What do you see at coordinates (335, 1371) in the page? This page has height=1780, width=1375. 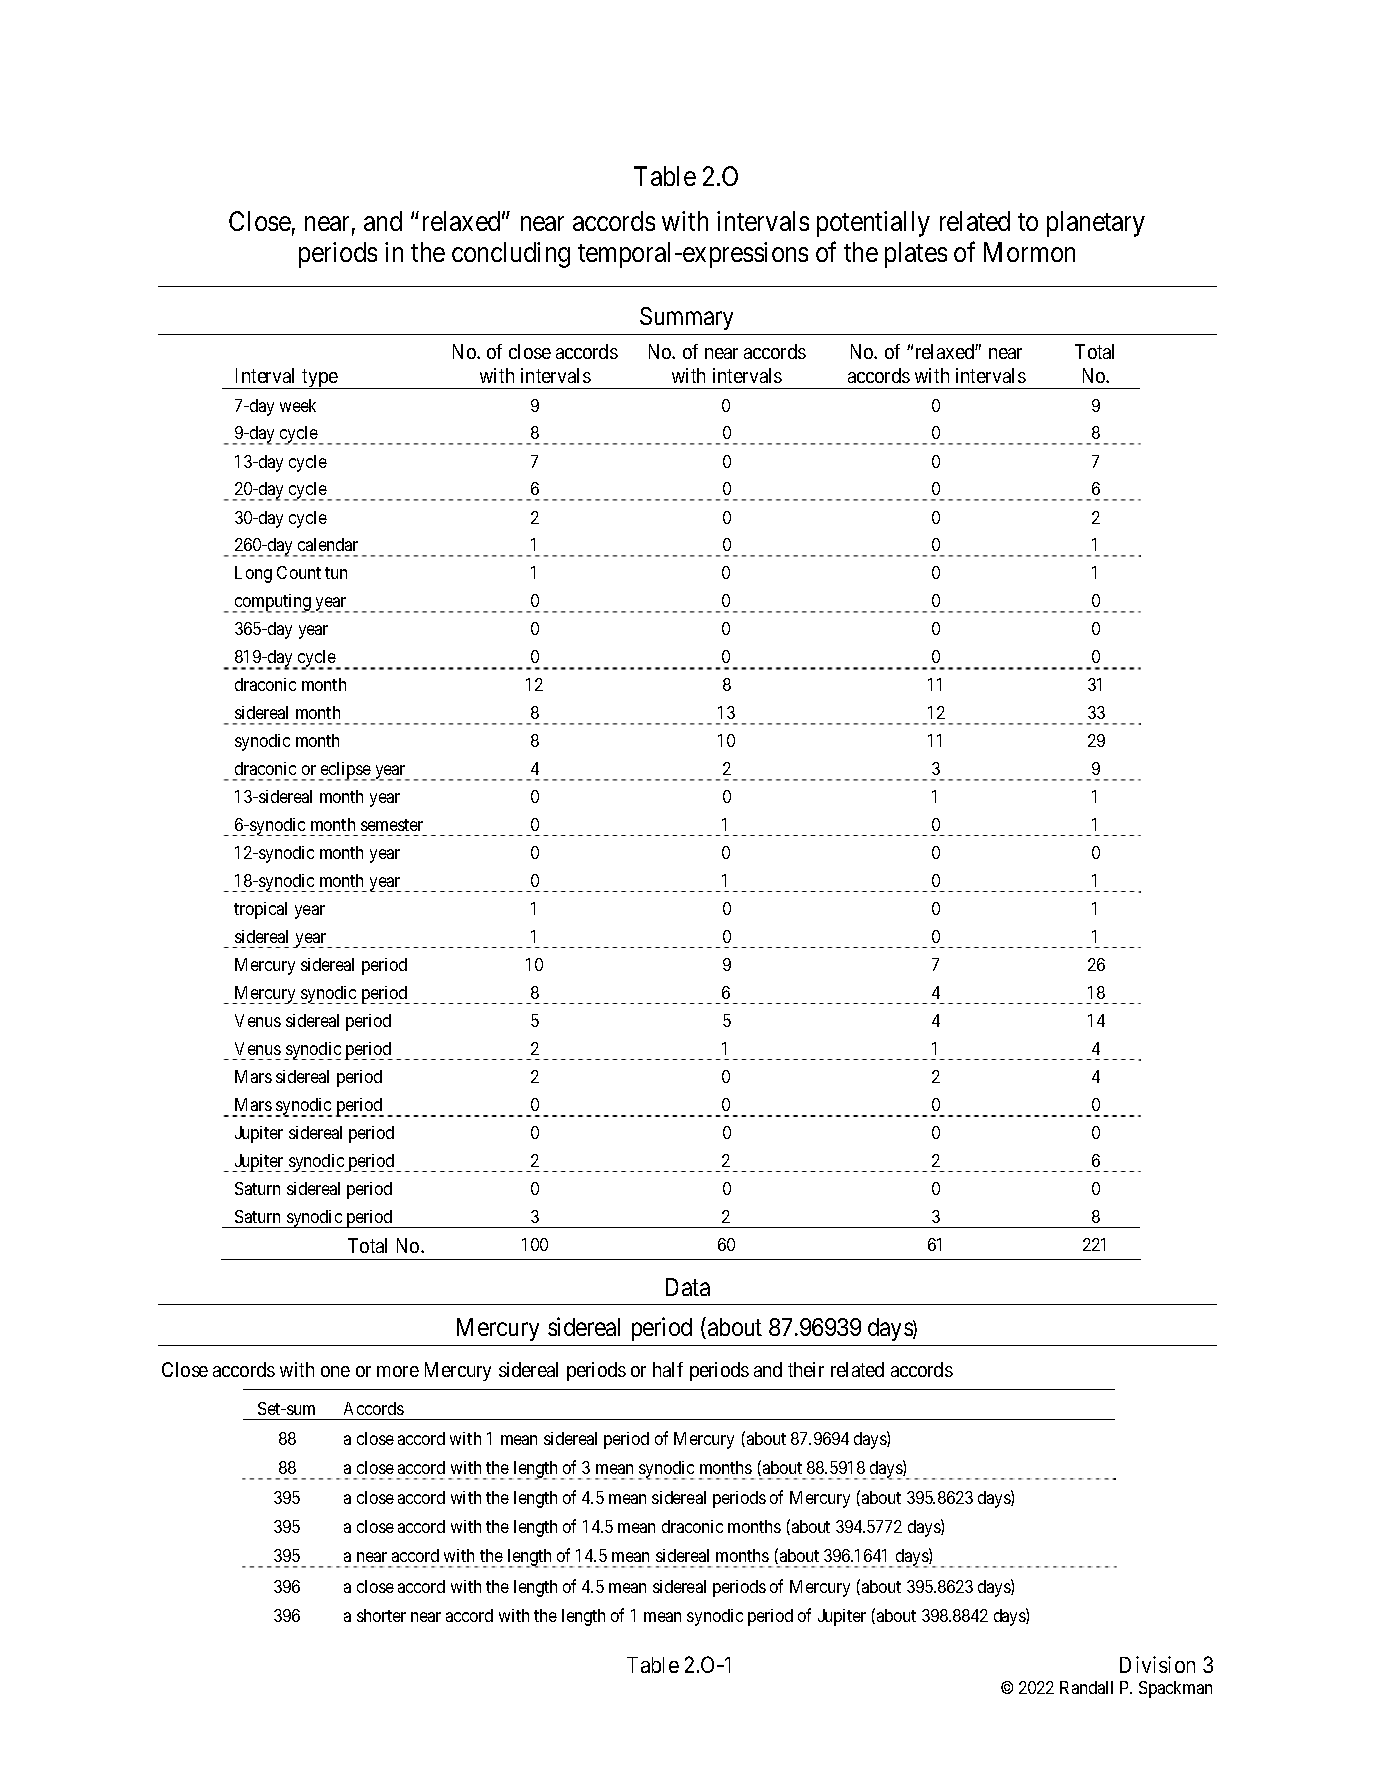 I see `one` at bounding box center [335, 1371].
